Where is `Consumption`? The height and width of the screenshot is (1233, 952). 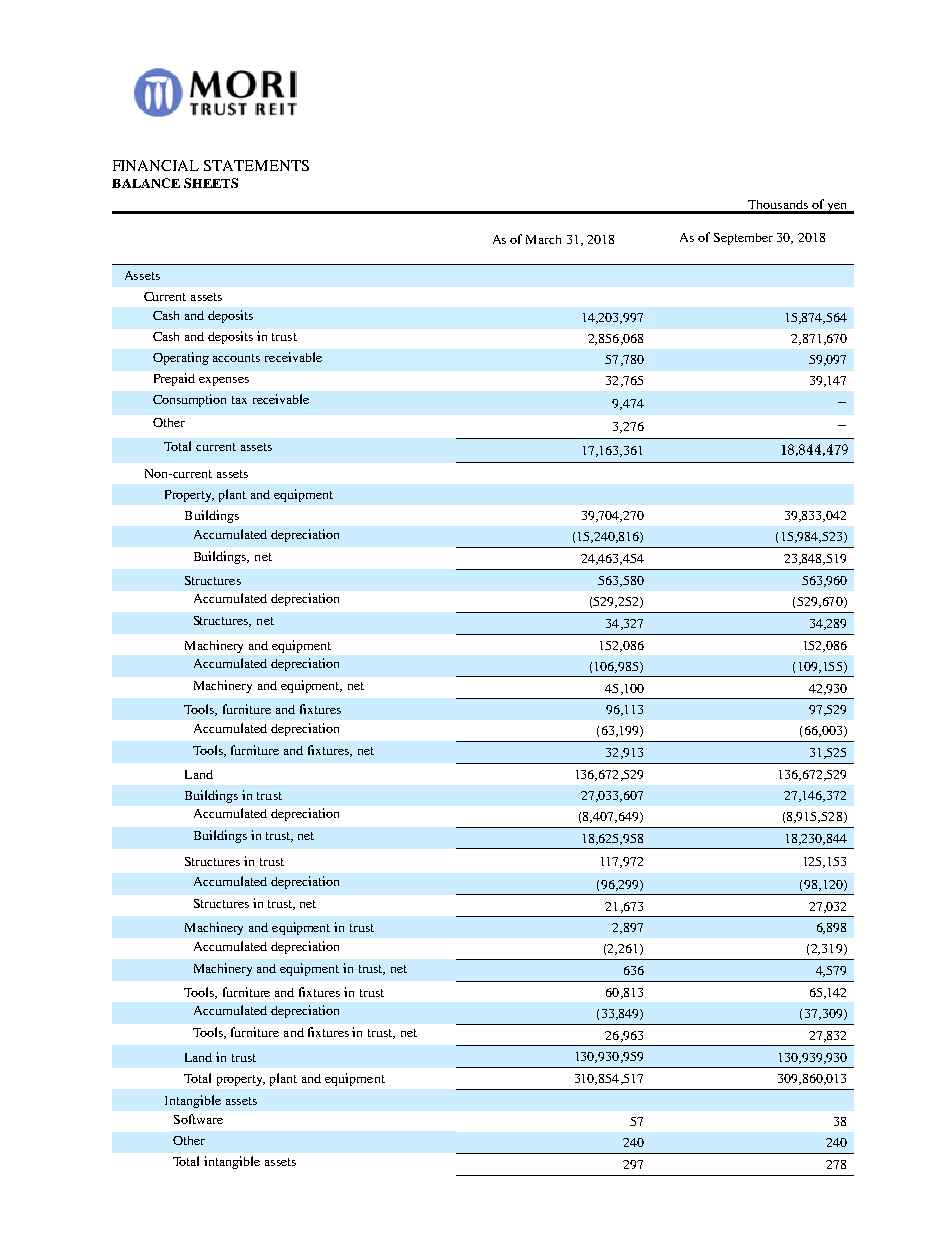
Consumption is located at coordinates (189, 400).
